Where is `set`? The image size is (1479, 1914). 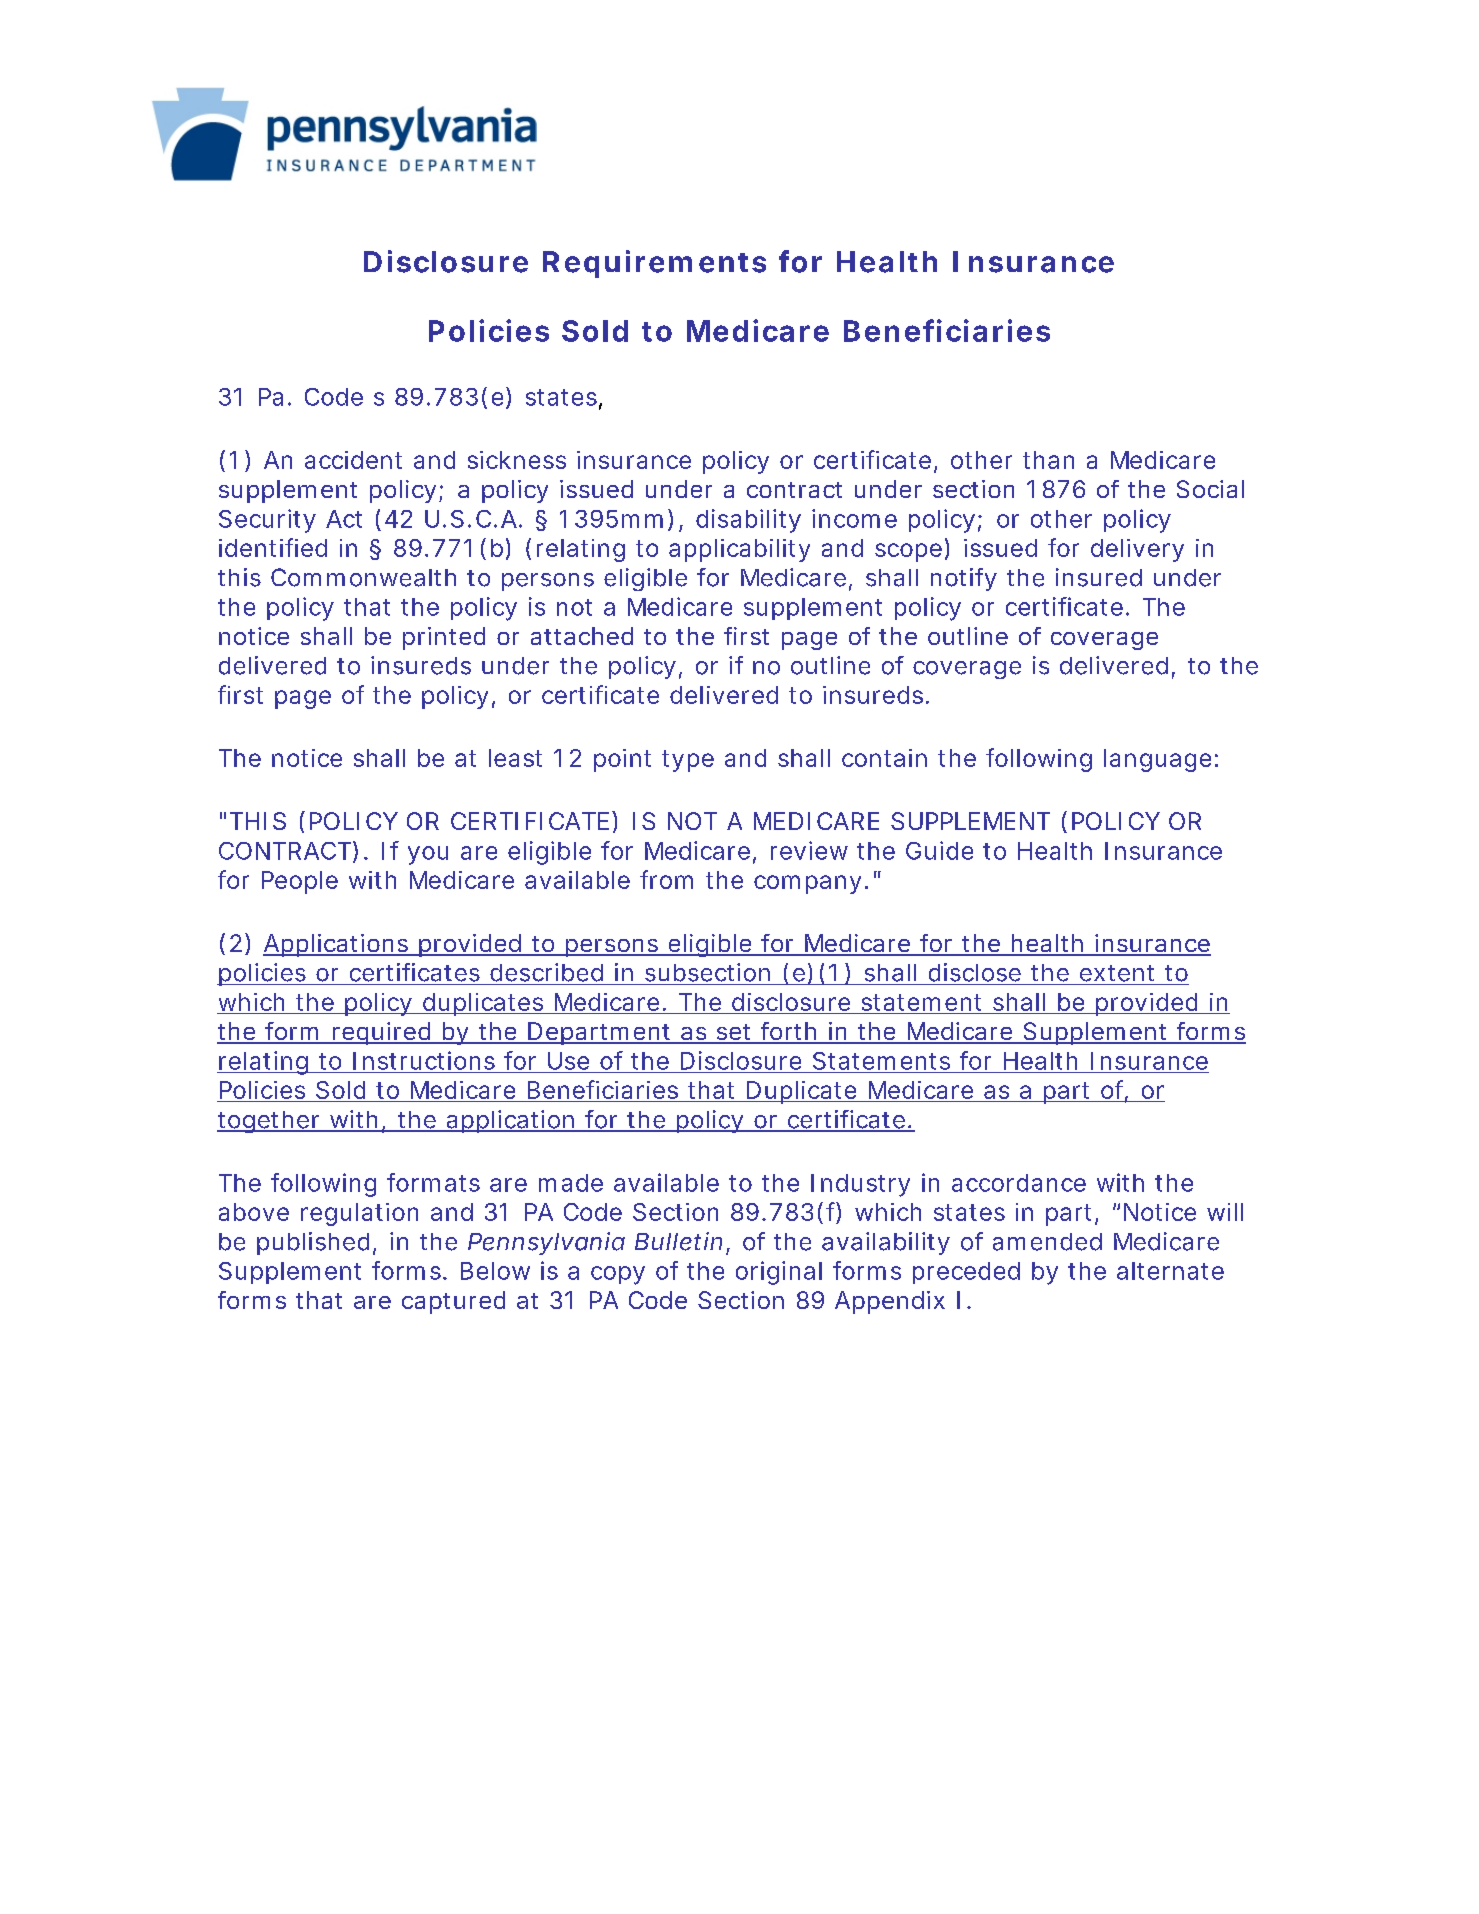
set is located at coordinates (736, 1033).
